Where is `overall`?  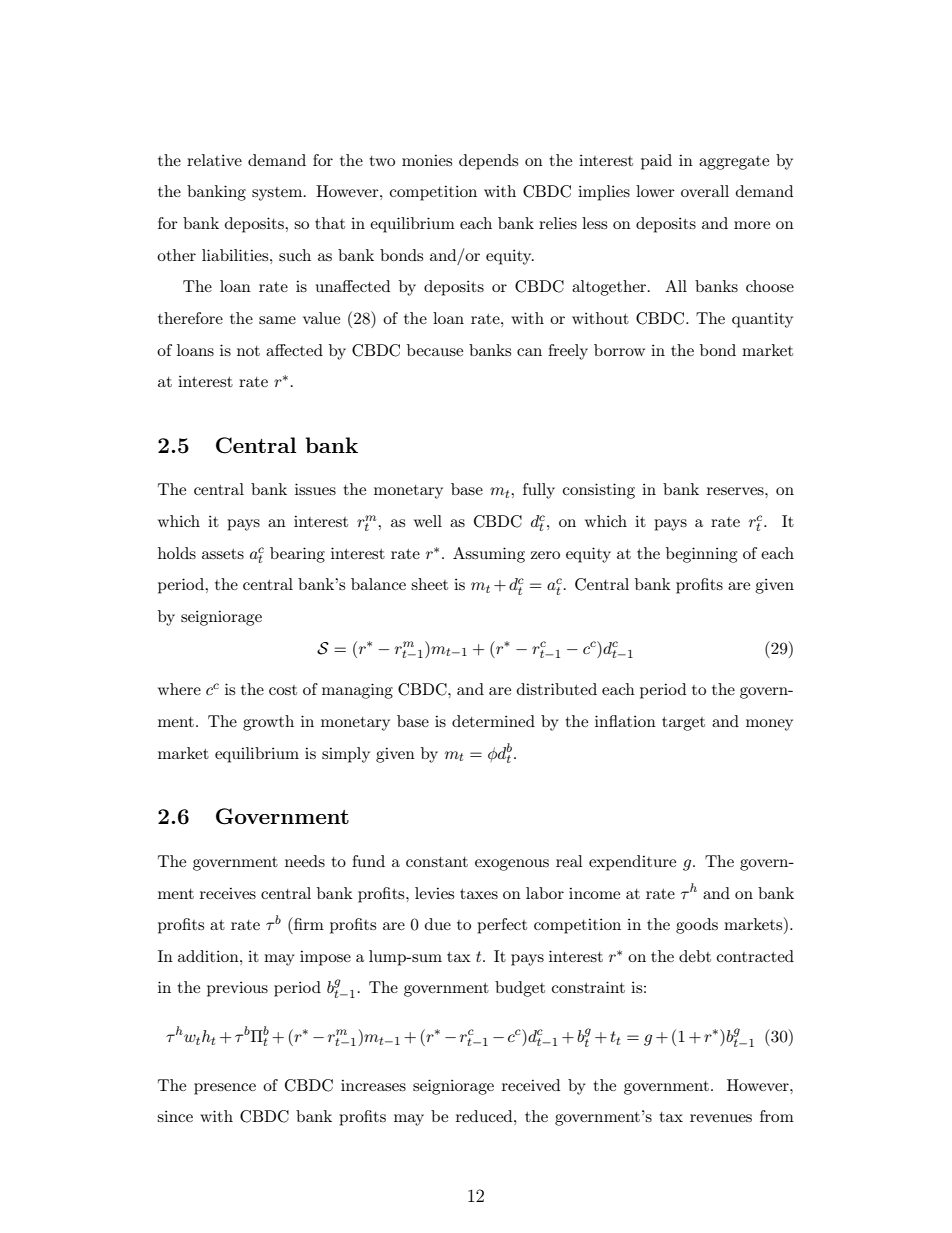
overall is located at coordinates (705, 191).
